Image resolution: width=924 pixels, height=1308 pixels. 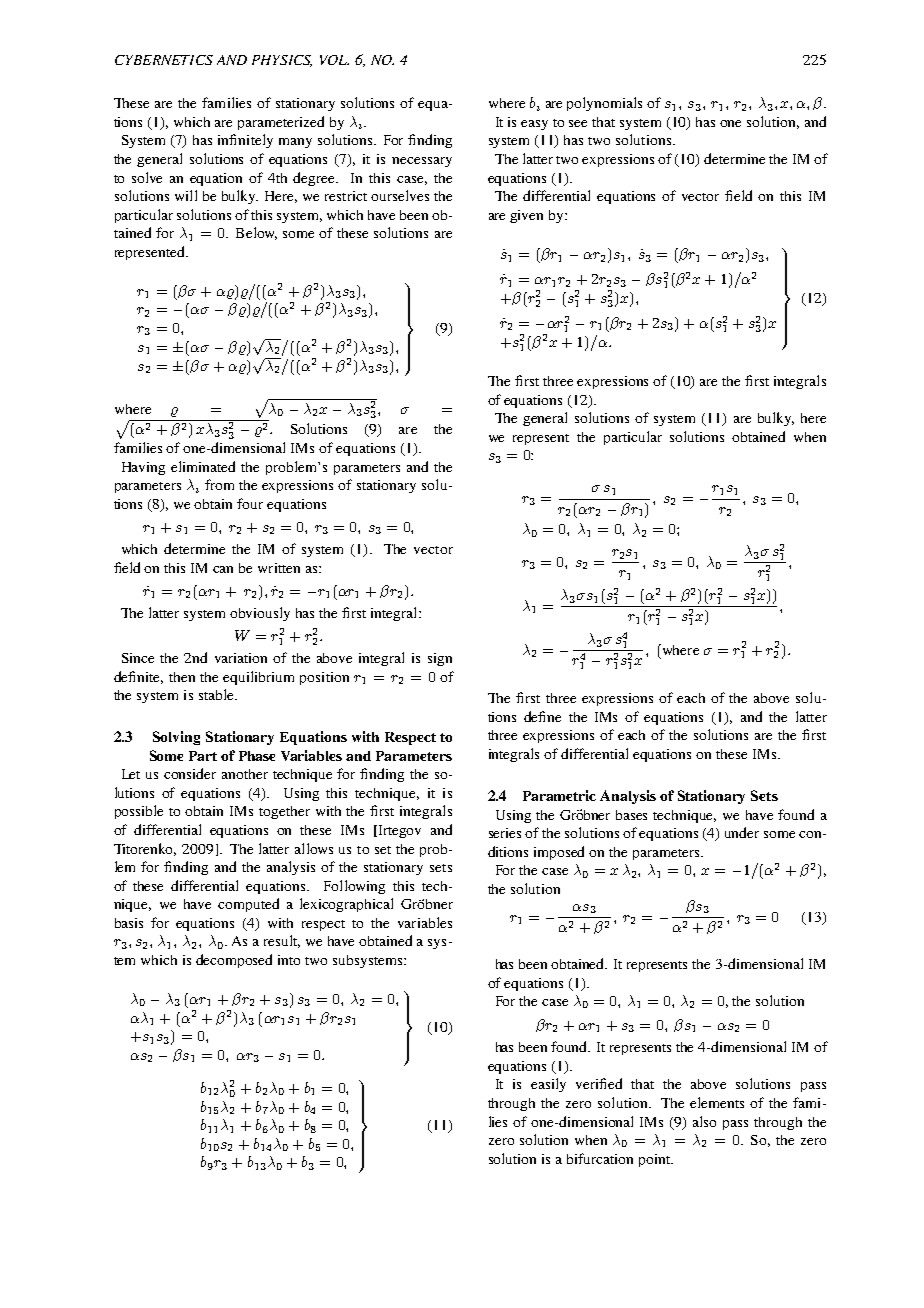 What do you see at coordinates (505, 833) in the document?
I see `series` at bounding box center [505, 833].
